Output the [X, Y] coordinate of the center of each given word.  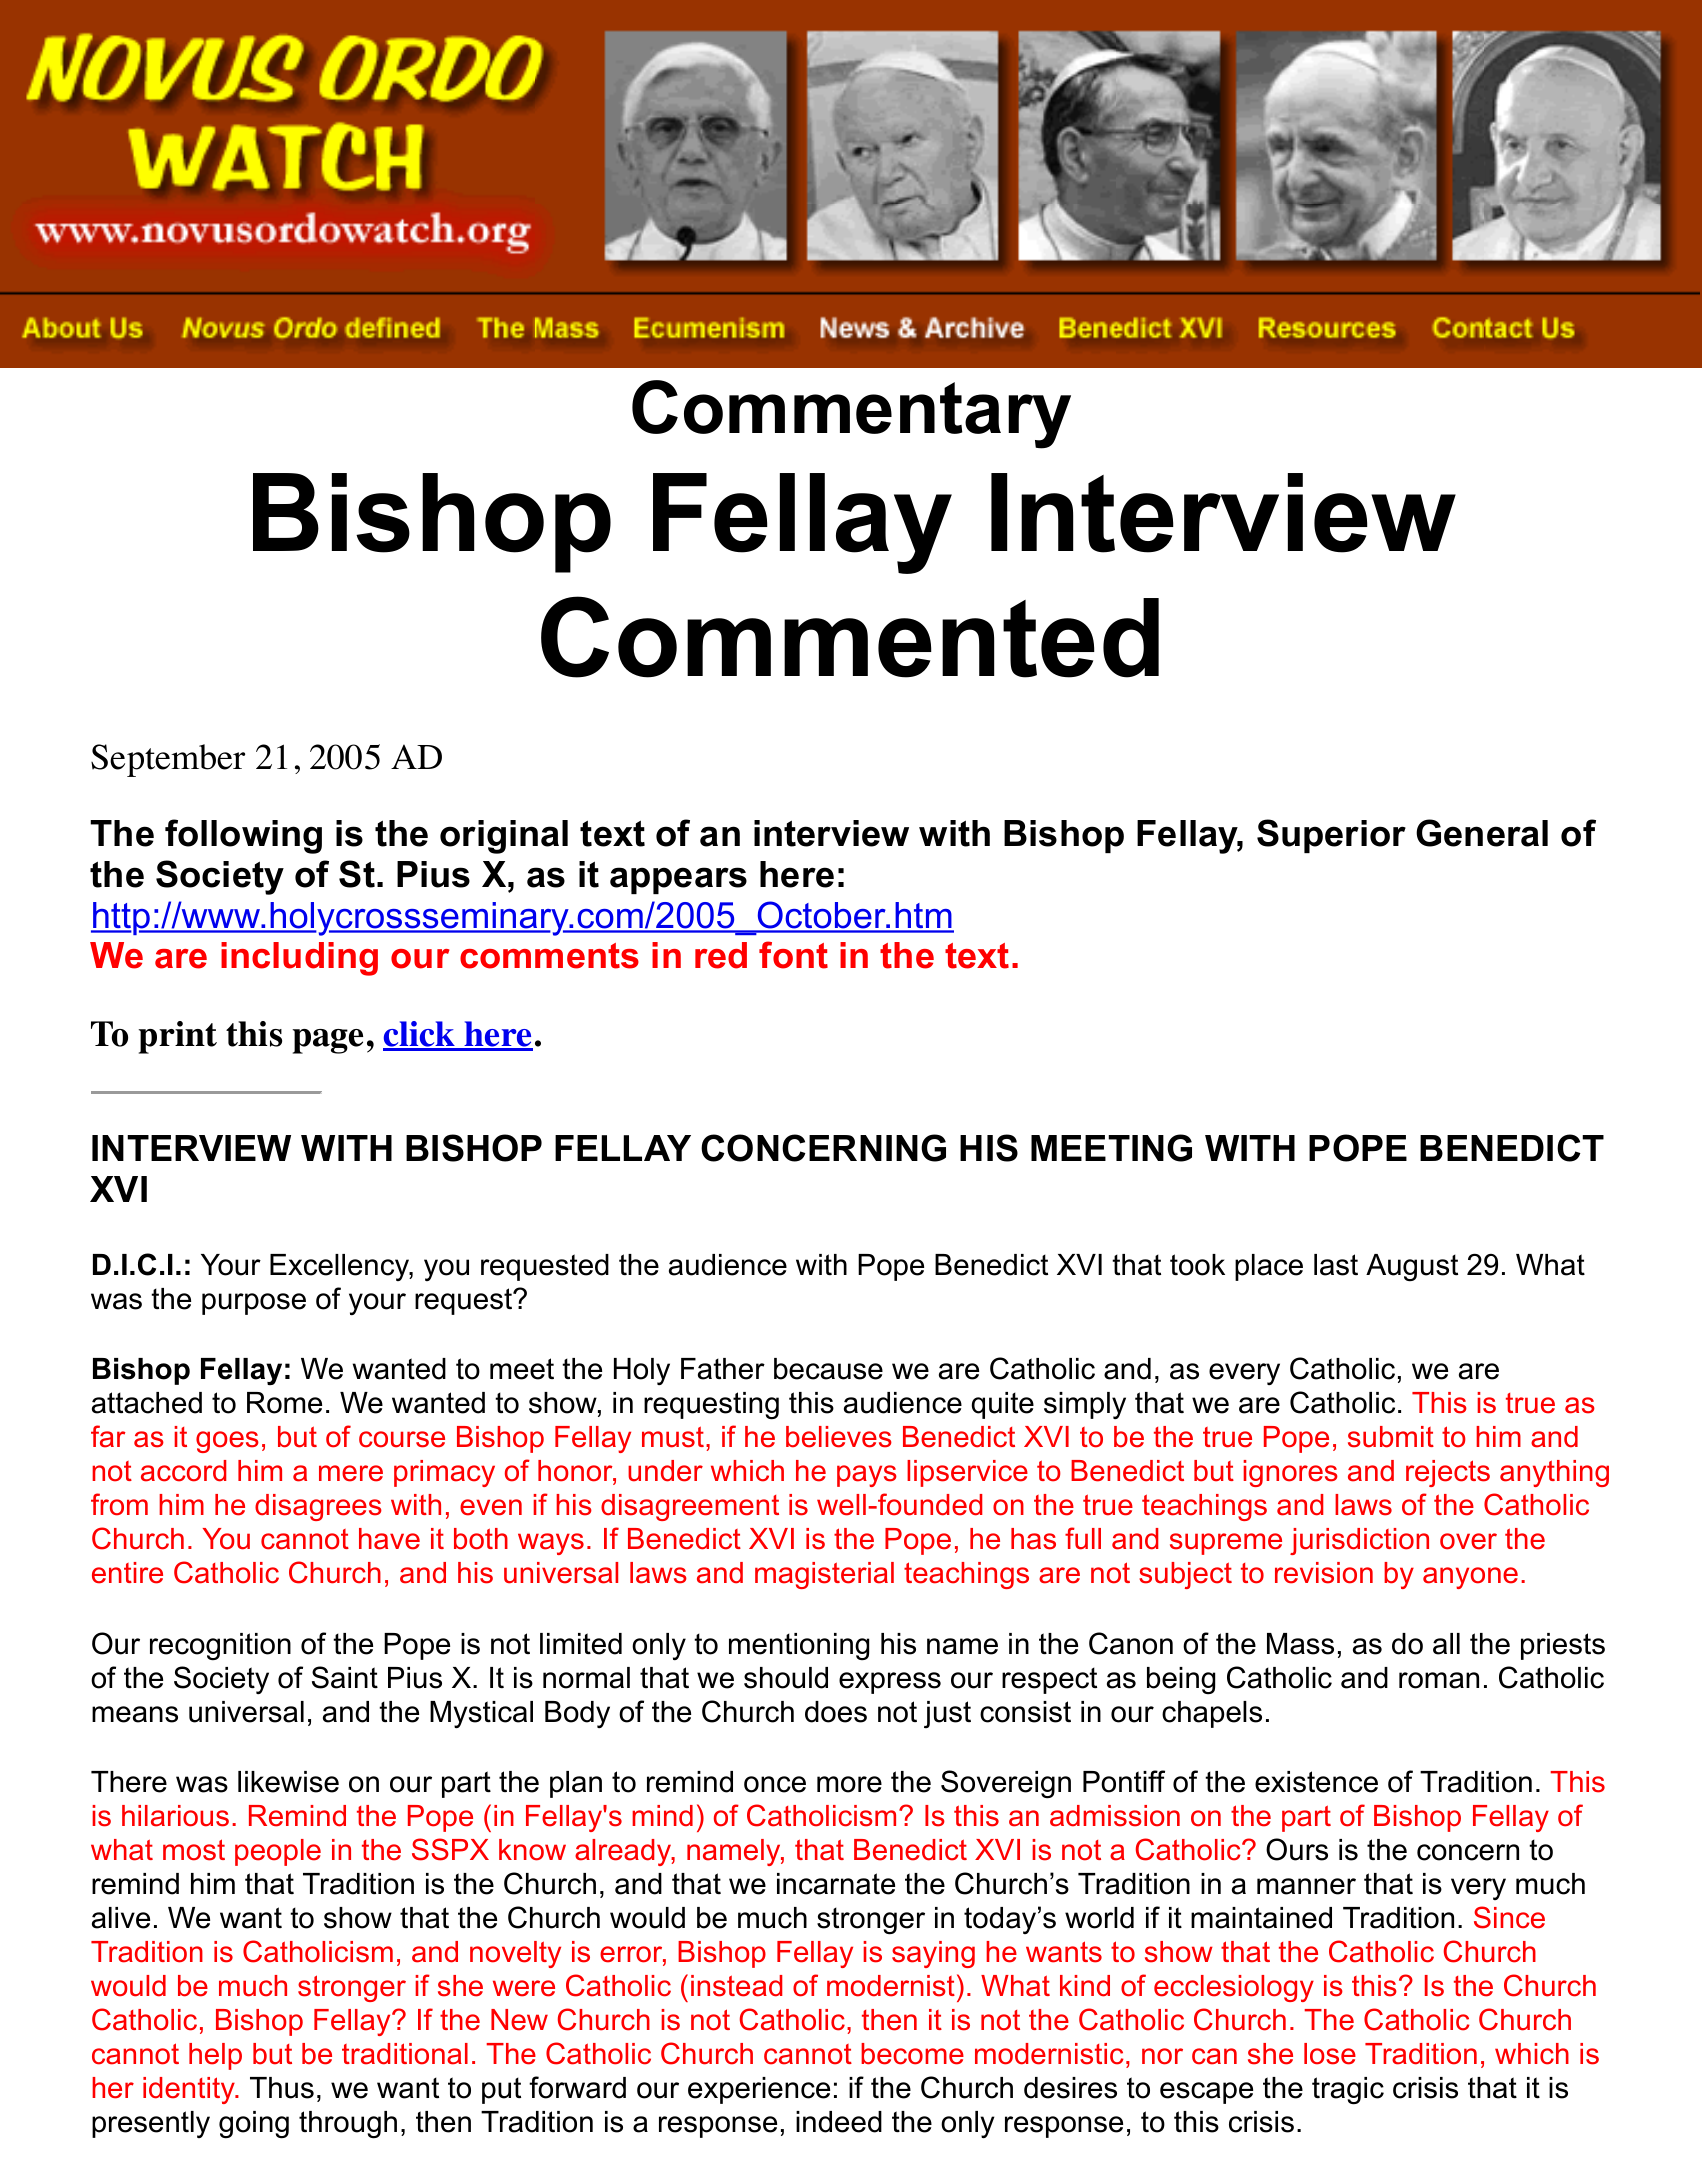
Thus [282, 2088]
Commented [850, 637]
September [168, 760]
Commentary [851, 414]
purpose [254, 1304]
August [1412, 1268]
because [828, 1369]
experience [759, 2090]
